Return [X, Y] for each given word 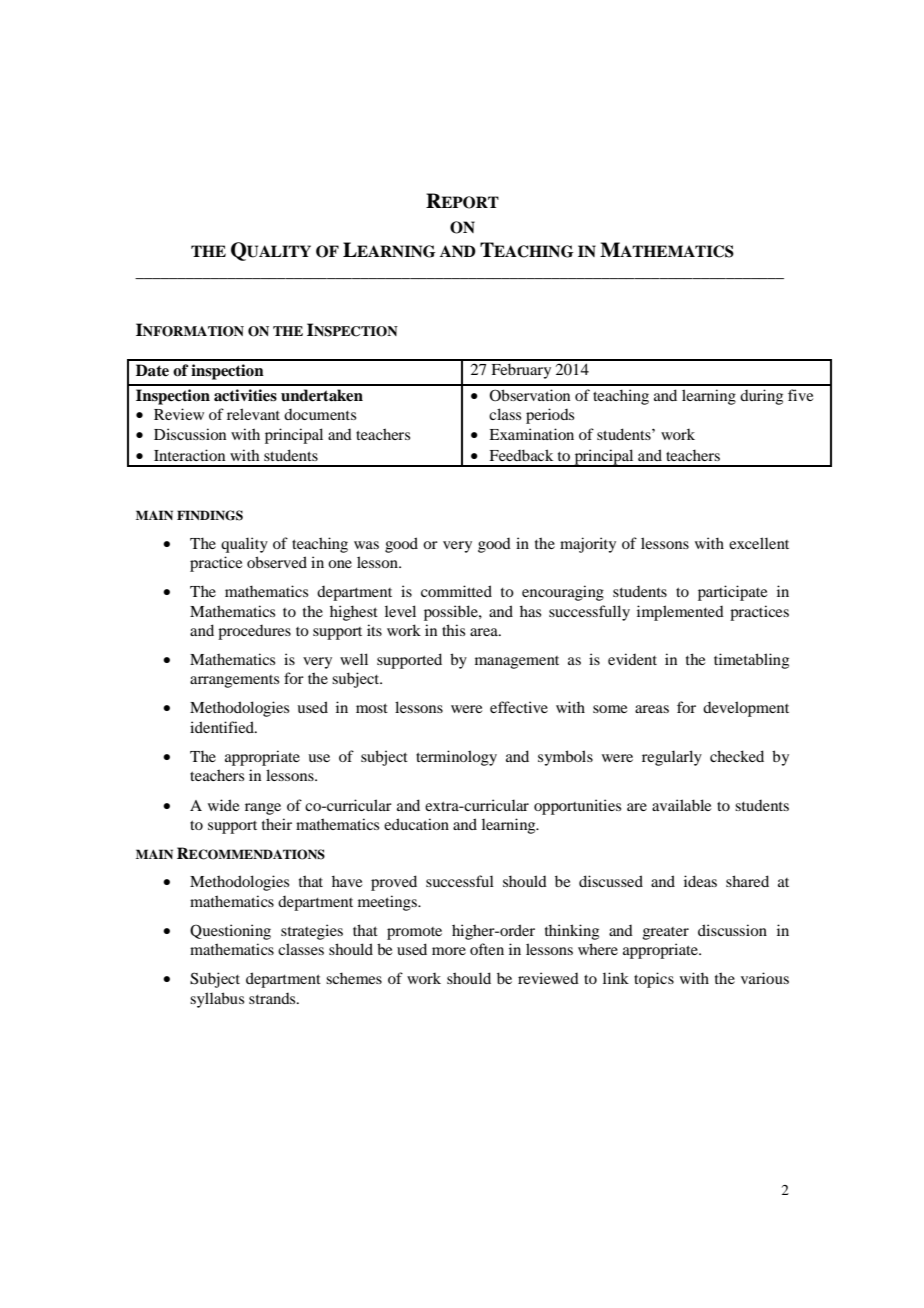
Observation [529, 395]
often [487, 949]
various [765, 978]
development [746, 709]
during [761, 397]
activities [245, 395]
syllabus [217, 1000]
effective [519, 707]
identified [223, 727]
